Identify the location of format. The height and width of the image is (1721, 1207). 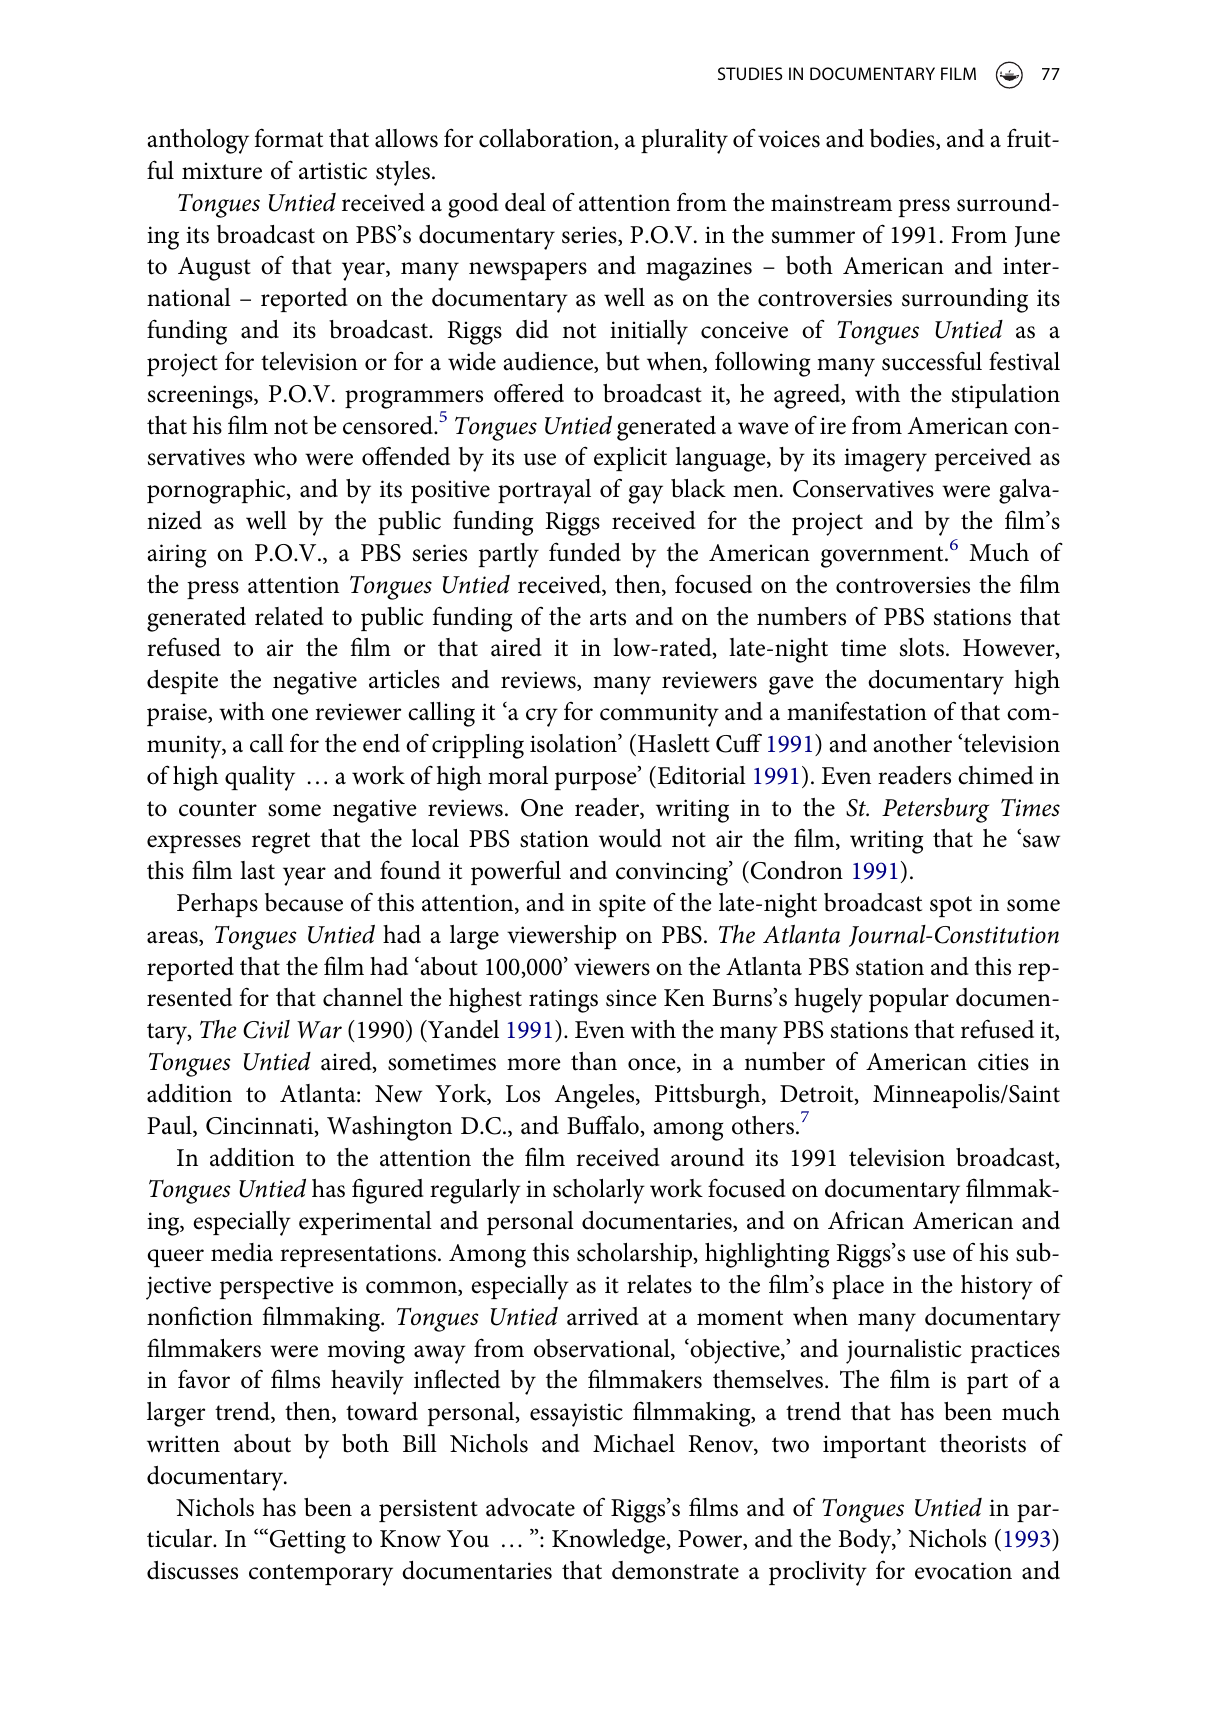
(289, 138).
